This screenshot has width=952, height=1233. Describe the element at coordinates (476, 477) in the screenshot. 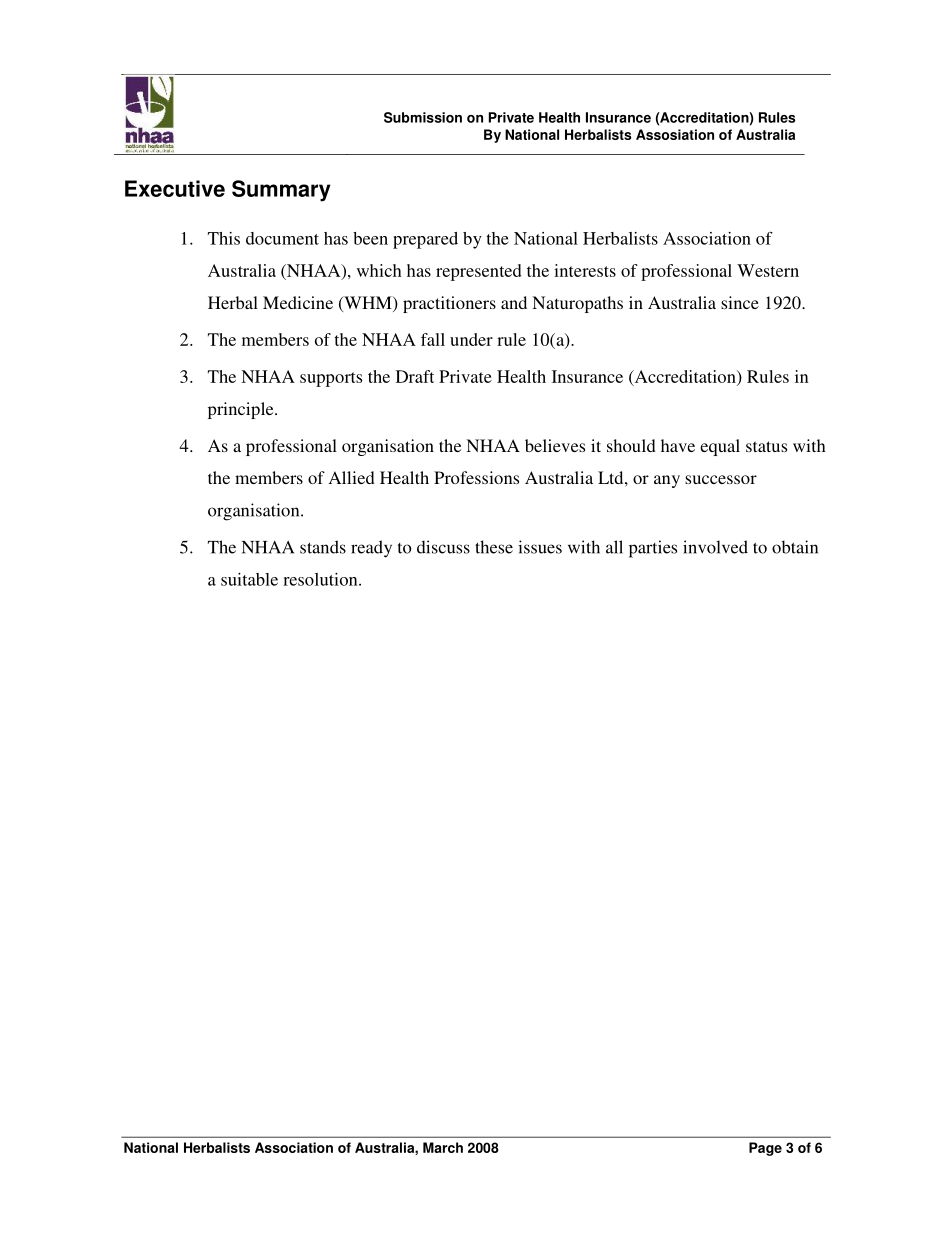

I see `Professions` at that location.
